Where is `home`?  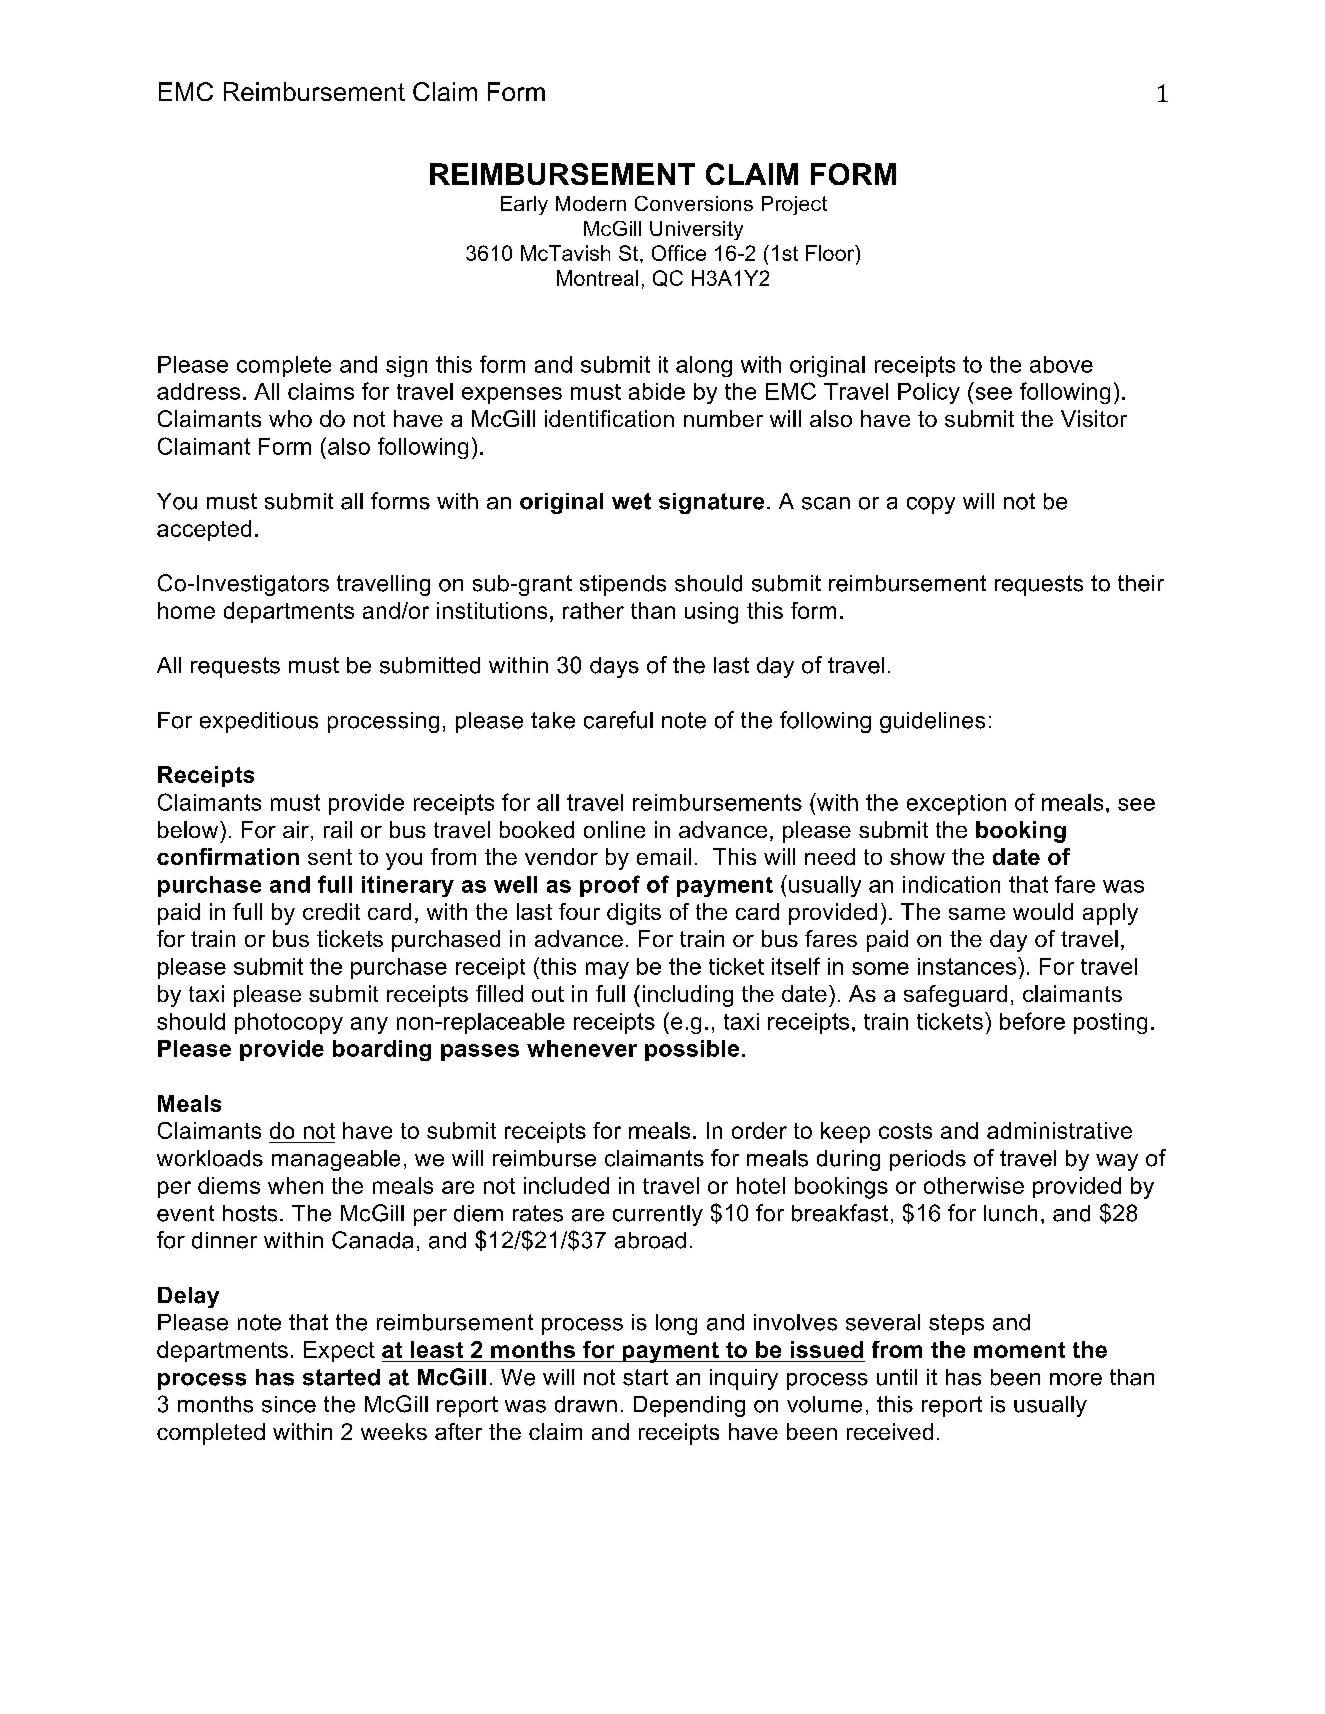 home is located at coordinates (186, 610).
